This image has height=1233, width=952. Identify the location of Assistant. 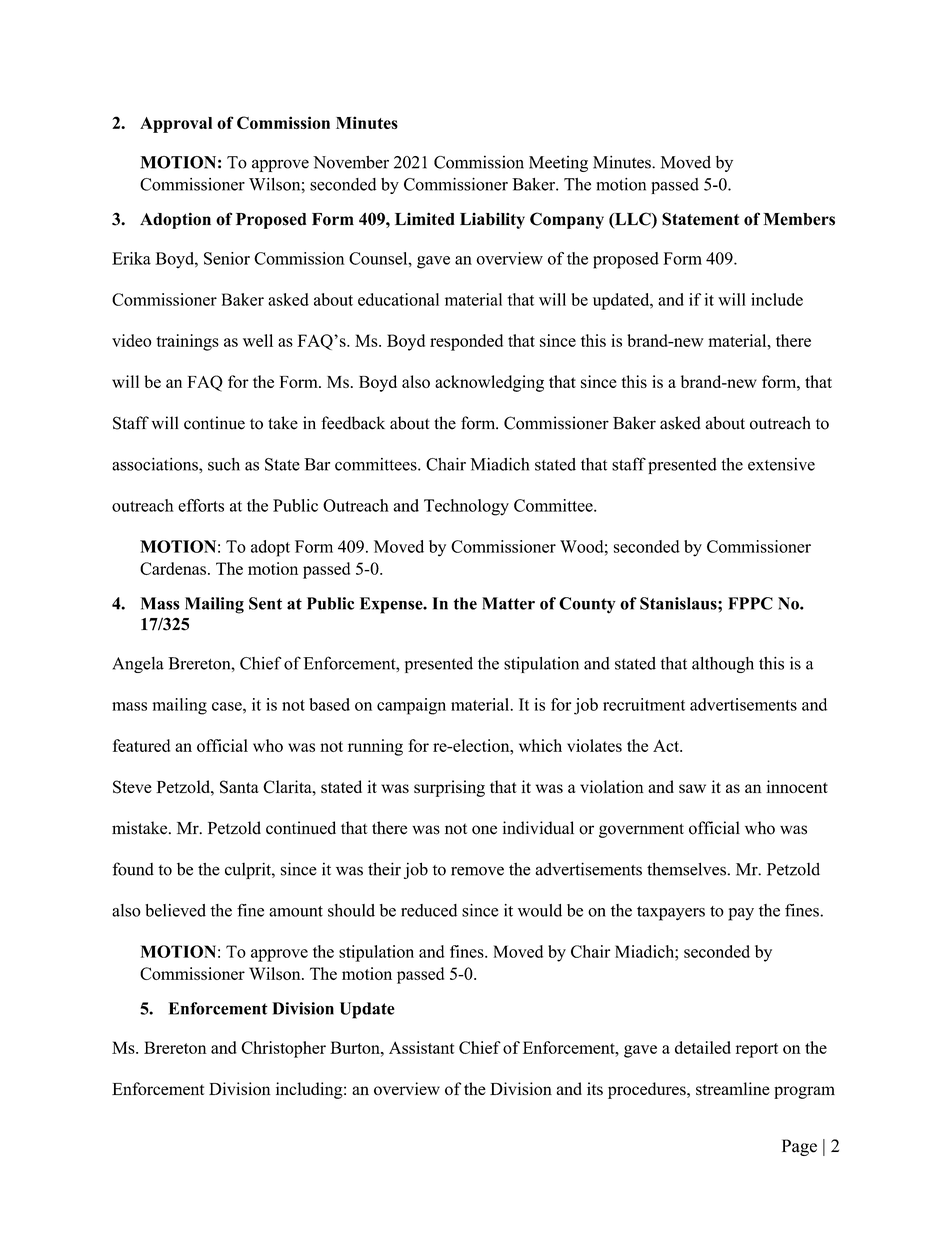
(421, 1047).
